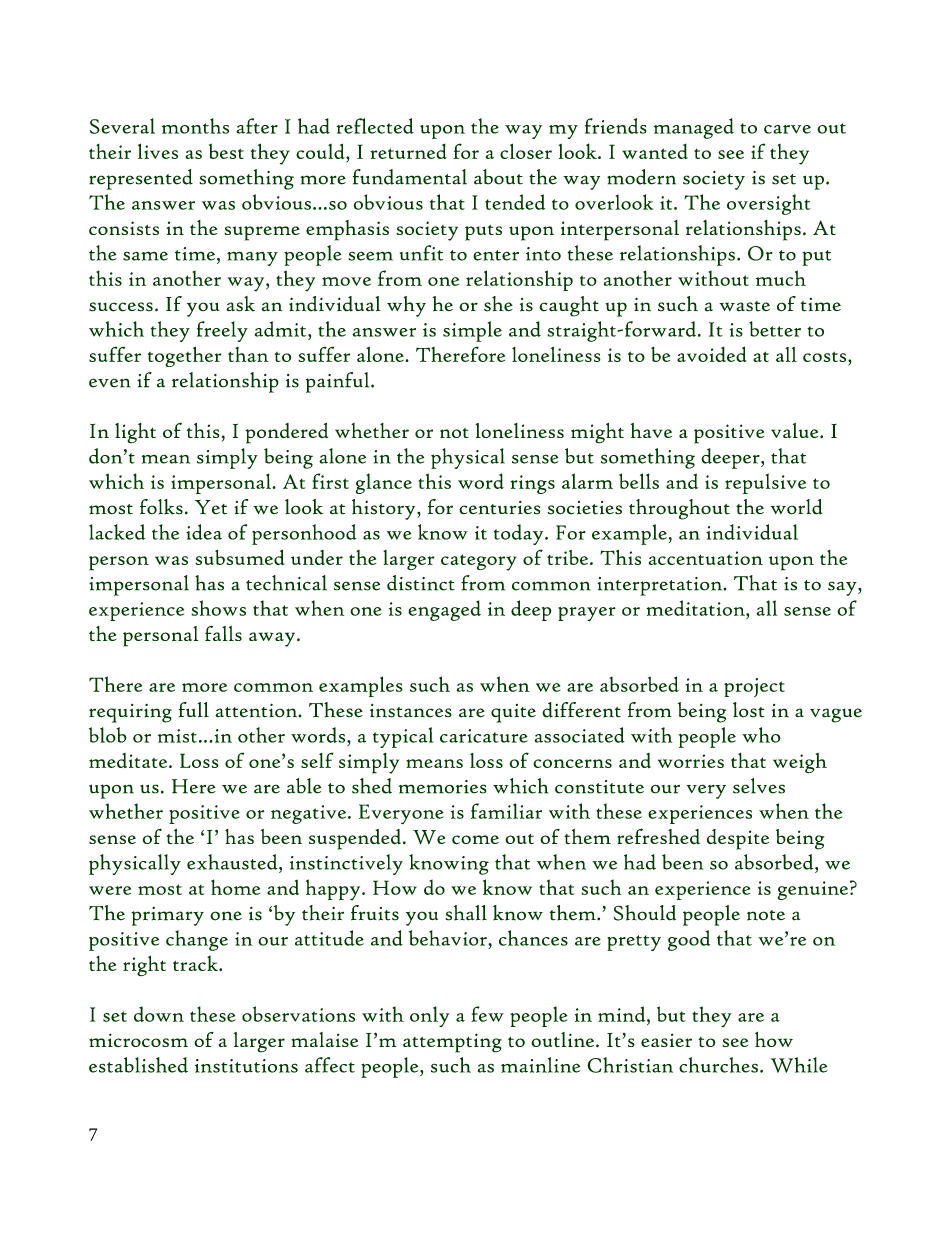 This screenshot has height=1233, width=952. What do you see at coordinates (472, 331) in the screenshot?
I see `simple` at bounding box center [472, 331].
